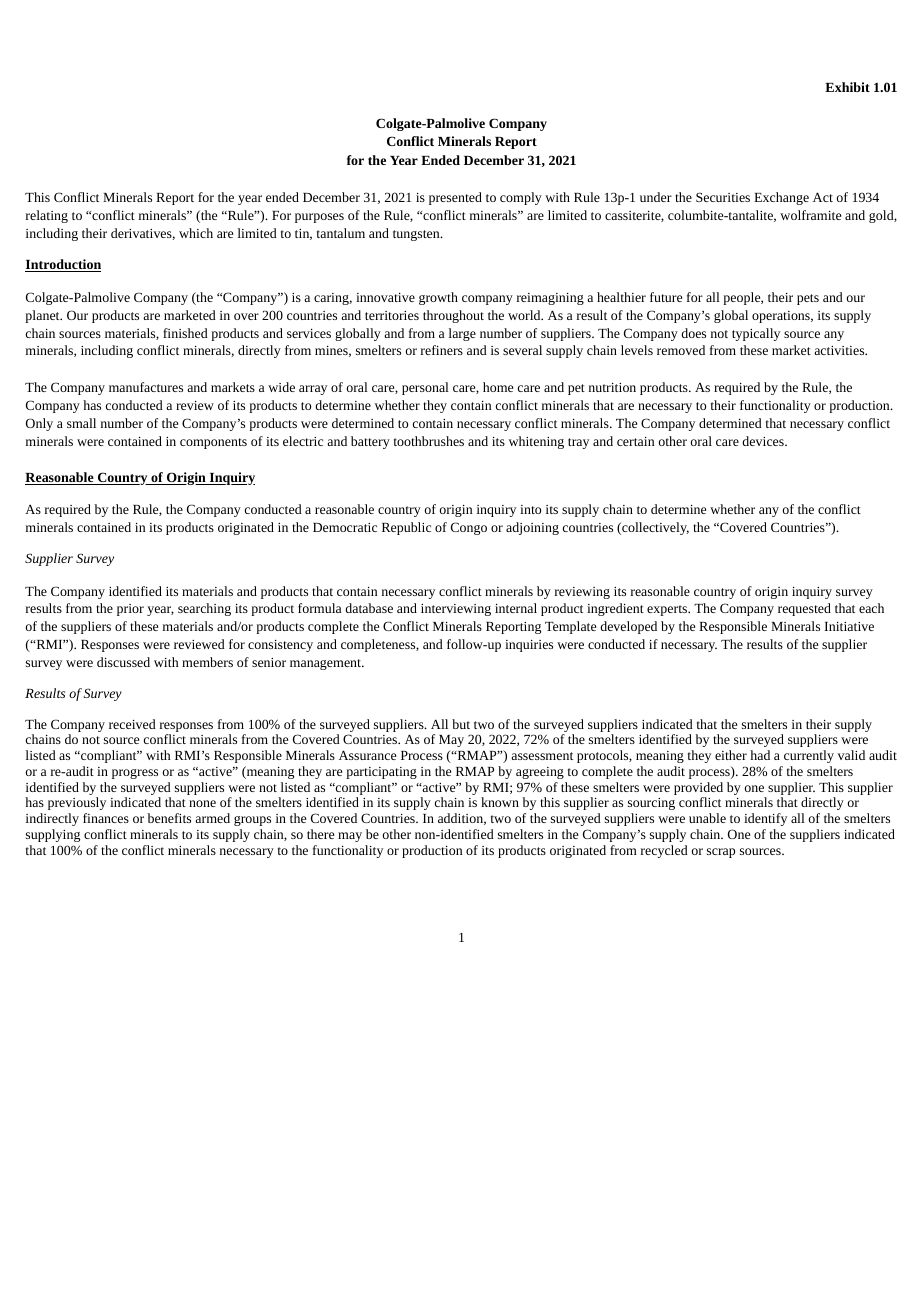 The width and height of the screenshot is (924, 1308). Describe the element at coordinates (417, 235) in the screenshot. I see `tungsten` at that location.
